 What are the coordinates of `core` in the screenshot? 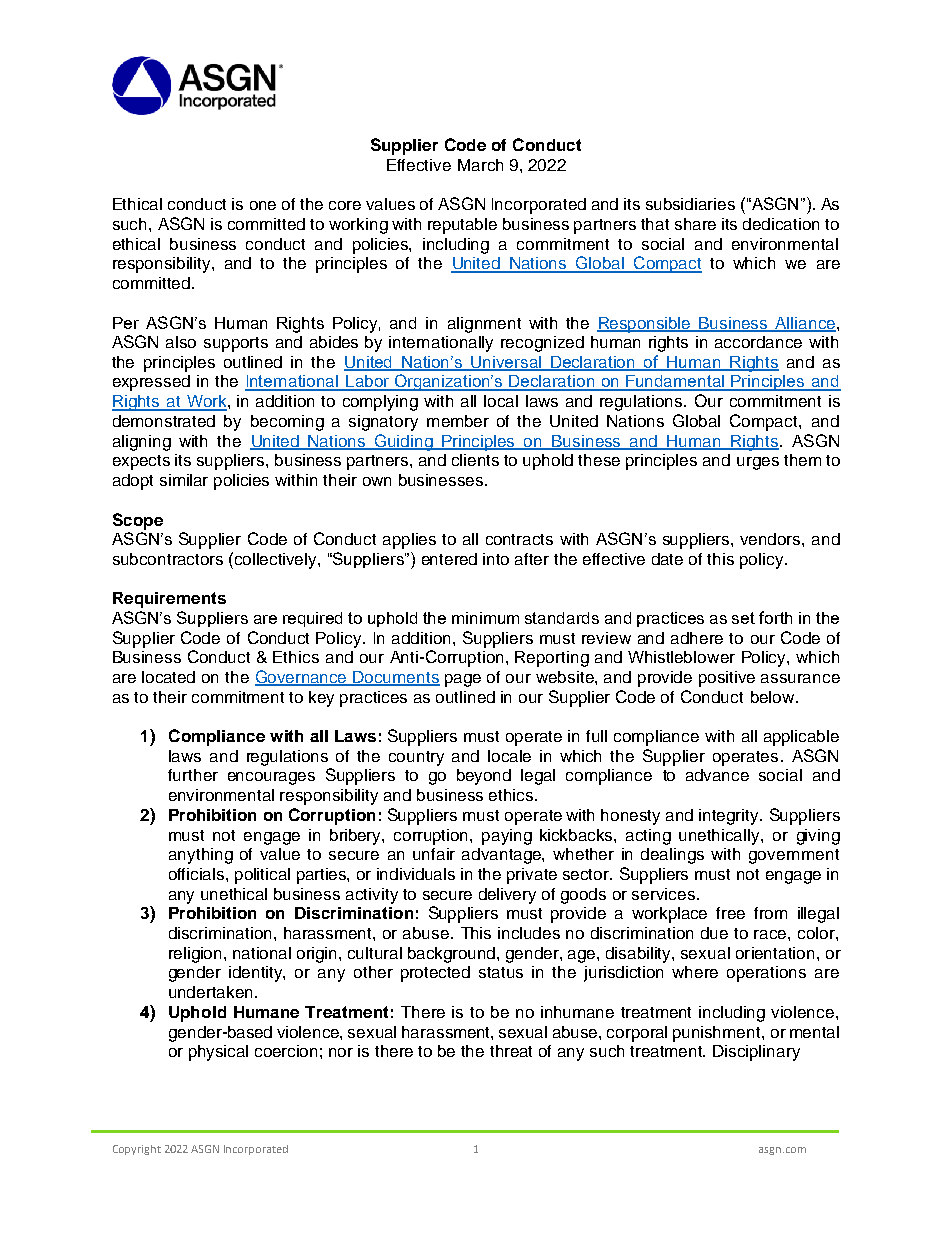 It's located at (345, 205).
